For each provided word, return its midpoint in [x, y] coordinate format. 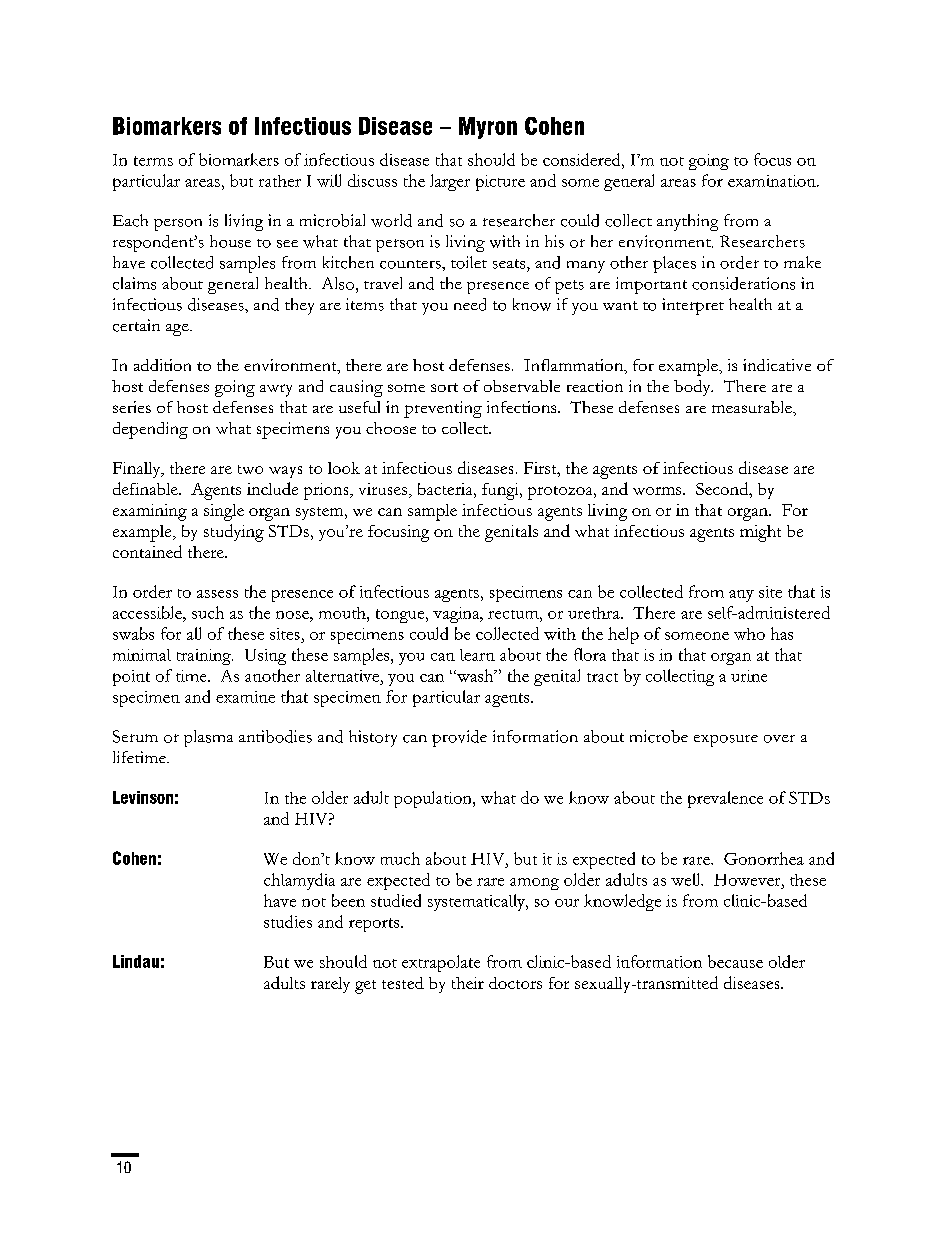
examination [773, 181]
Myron [488, 128]
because [735, 961]
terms [153, 161]
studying [234, 533]
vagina [457, 615]
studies [288, 921]
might [760, 533]
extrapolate [441, 963]
